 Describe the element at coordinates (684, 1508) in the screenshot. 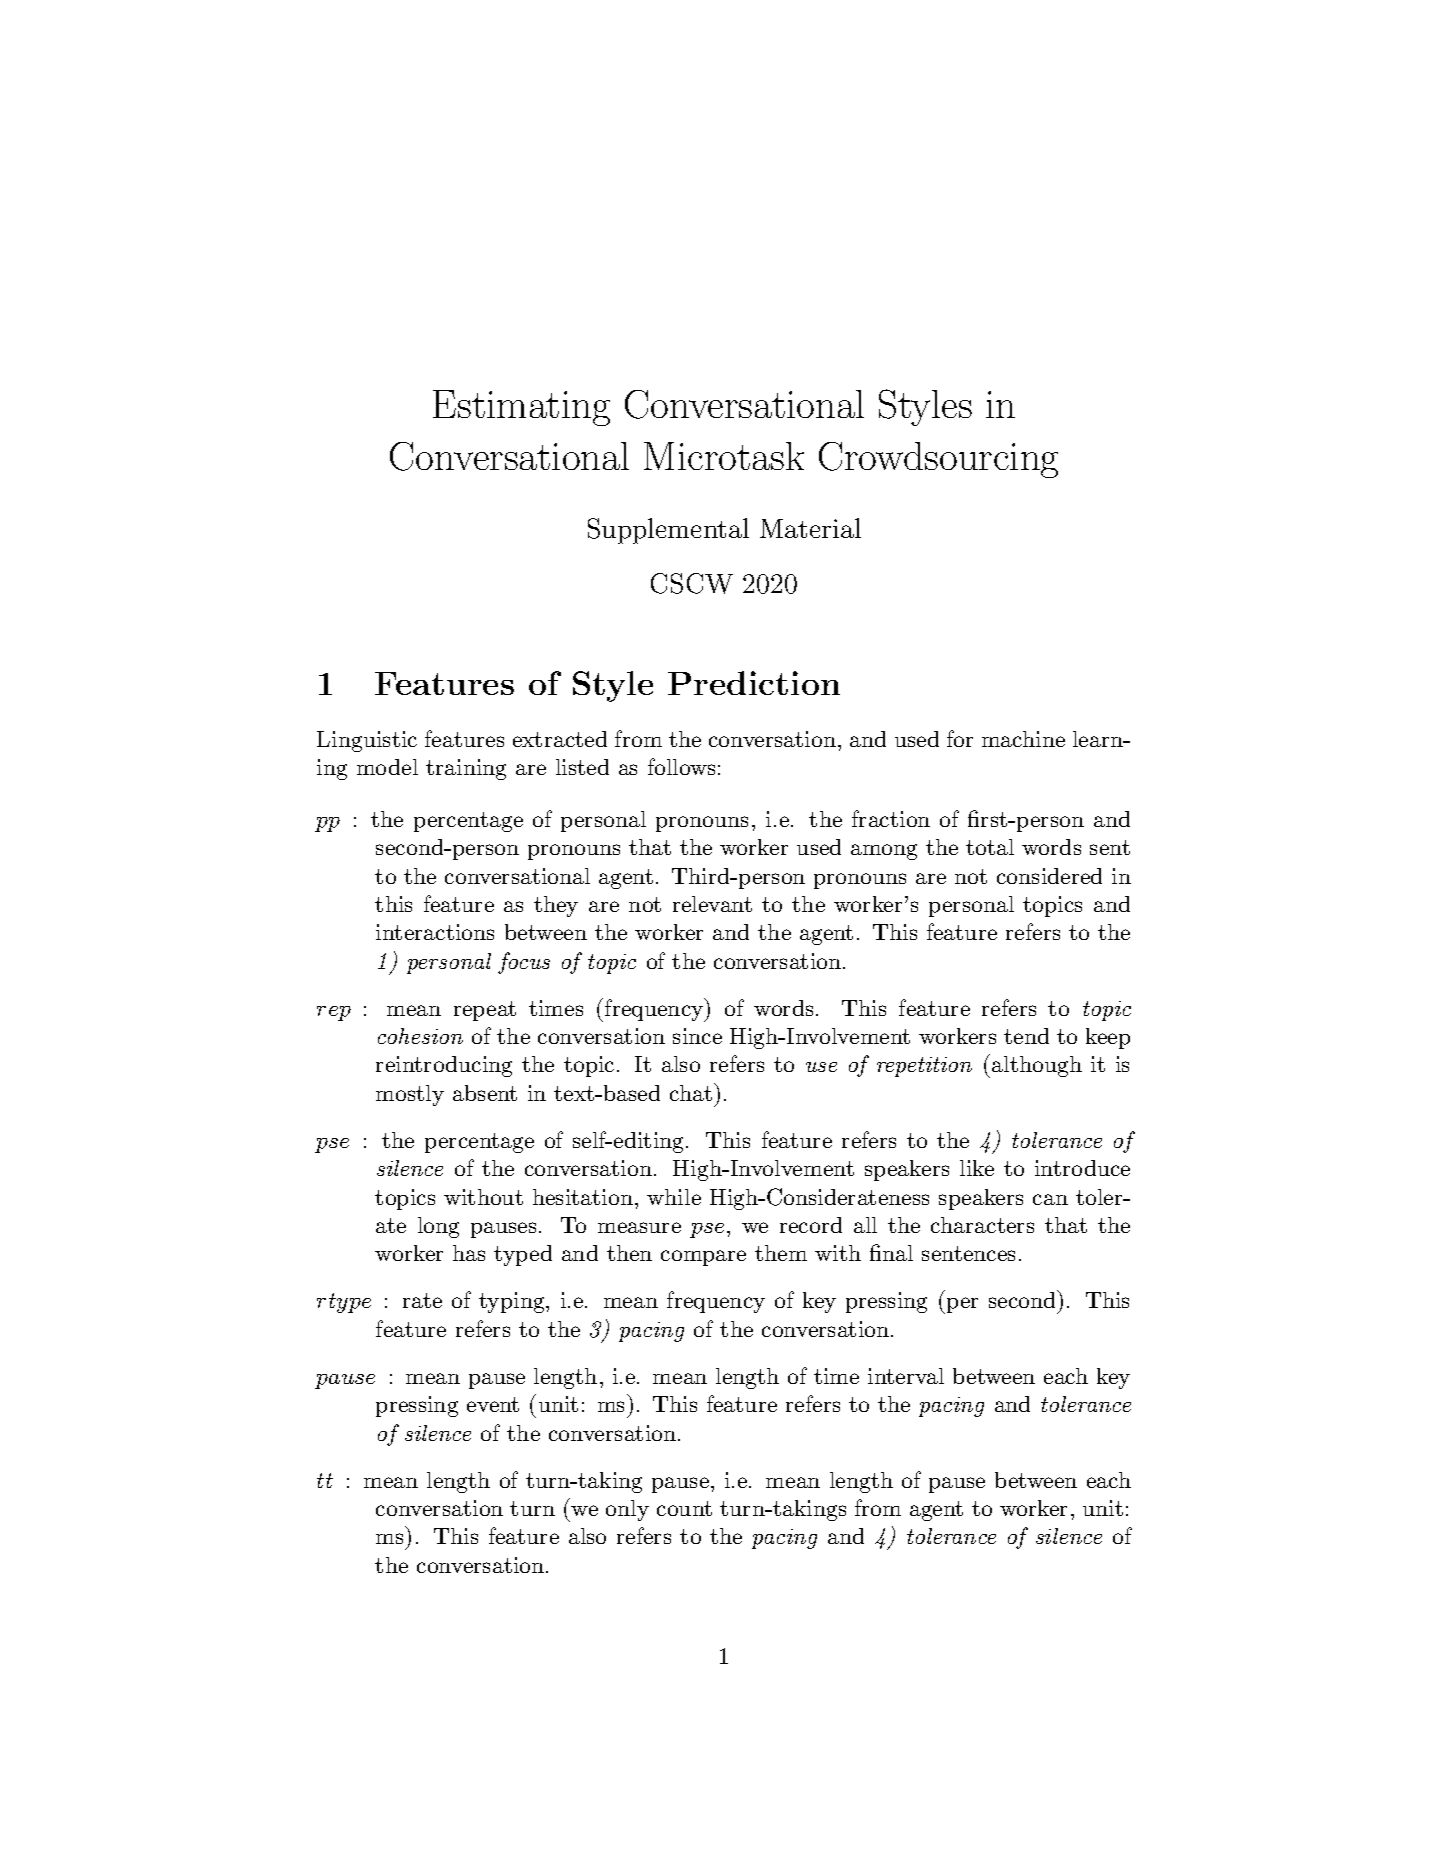

I see `count` at that location.
